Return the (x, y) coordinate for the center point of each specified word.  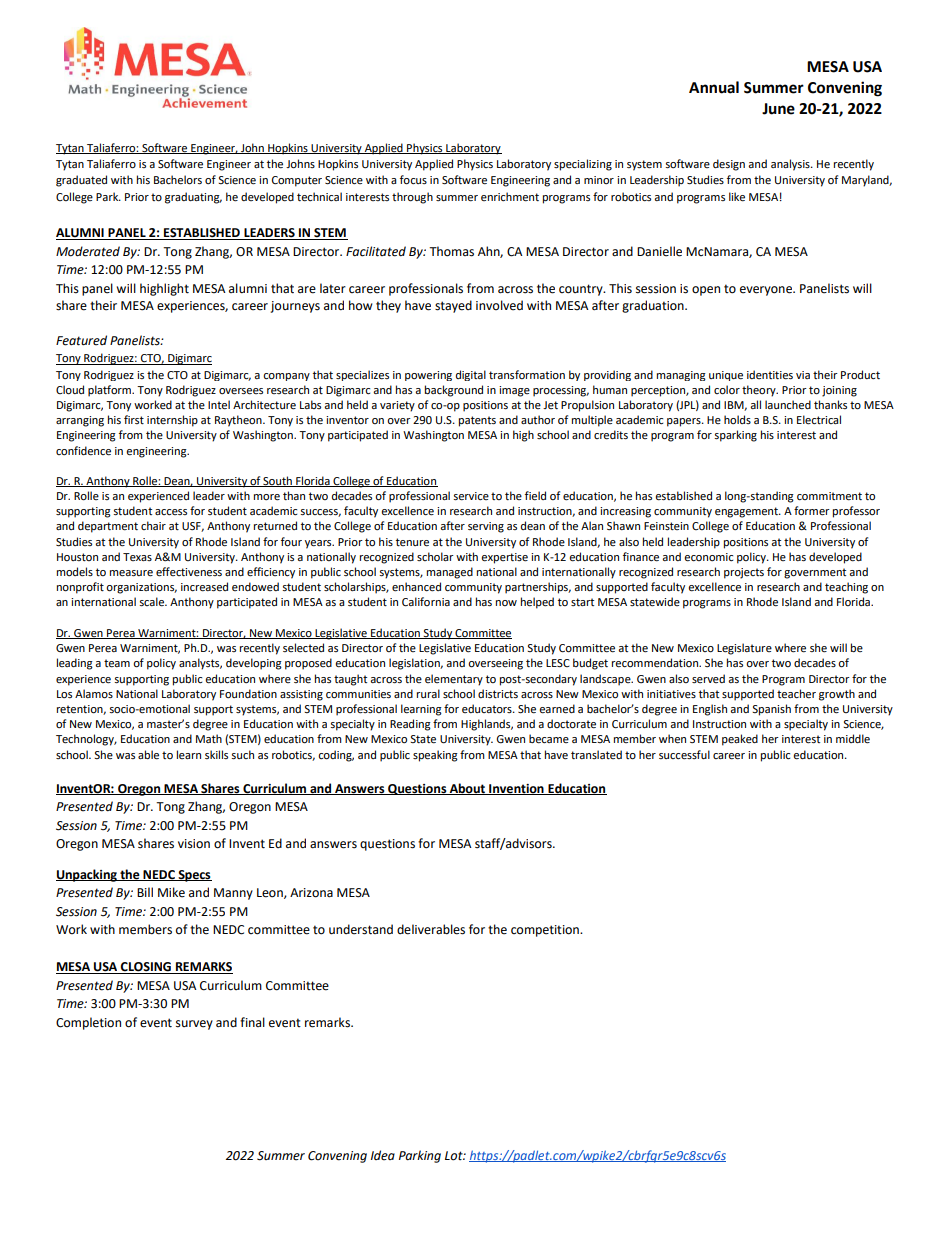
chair (153, 525)
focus (413, 180)
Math (209, 738)
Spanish (771, 710)
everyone (767, 291)
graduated (81, 181)
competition (546, 931)
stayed (453, 306)
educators (488, 709)
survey (194, 1025)
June (778, 109)
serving (486, 527)
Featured (81, 340)
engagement (747, 512)
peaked (740, 740)
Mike (171, 892)
